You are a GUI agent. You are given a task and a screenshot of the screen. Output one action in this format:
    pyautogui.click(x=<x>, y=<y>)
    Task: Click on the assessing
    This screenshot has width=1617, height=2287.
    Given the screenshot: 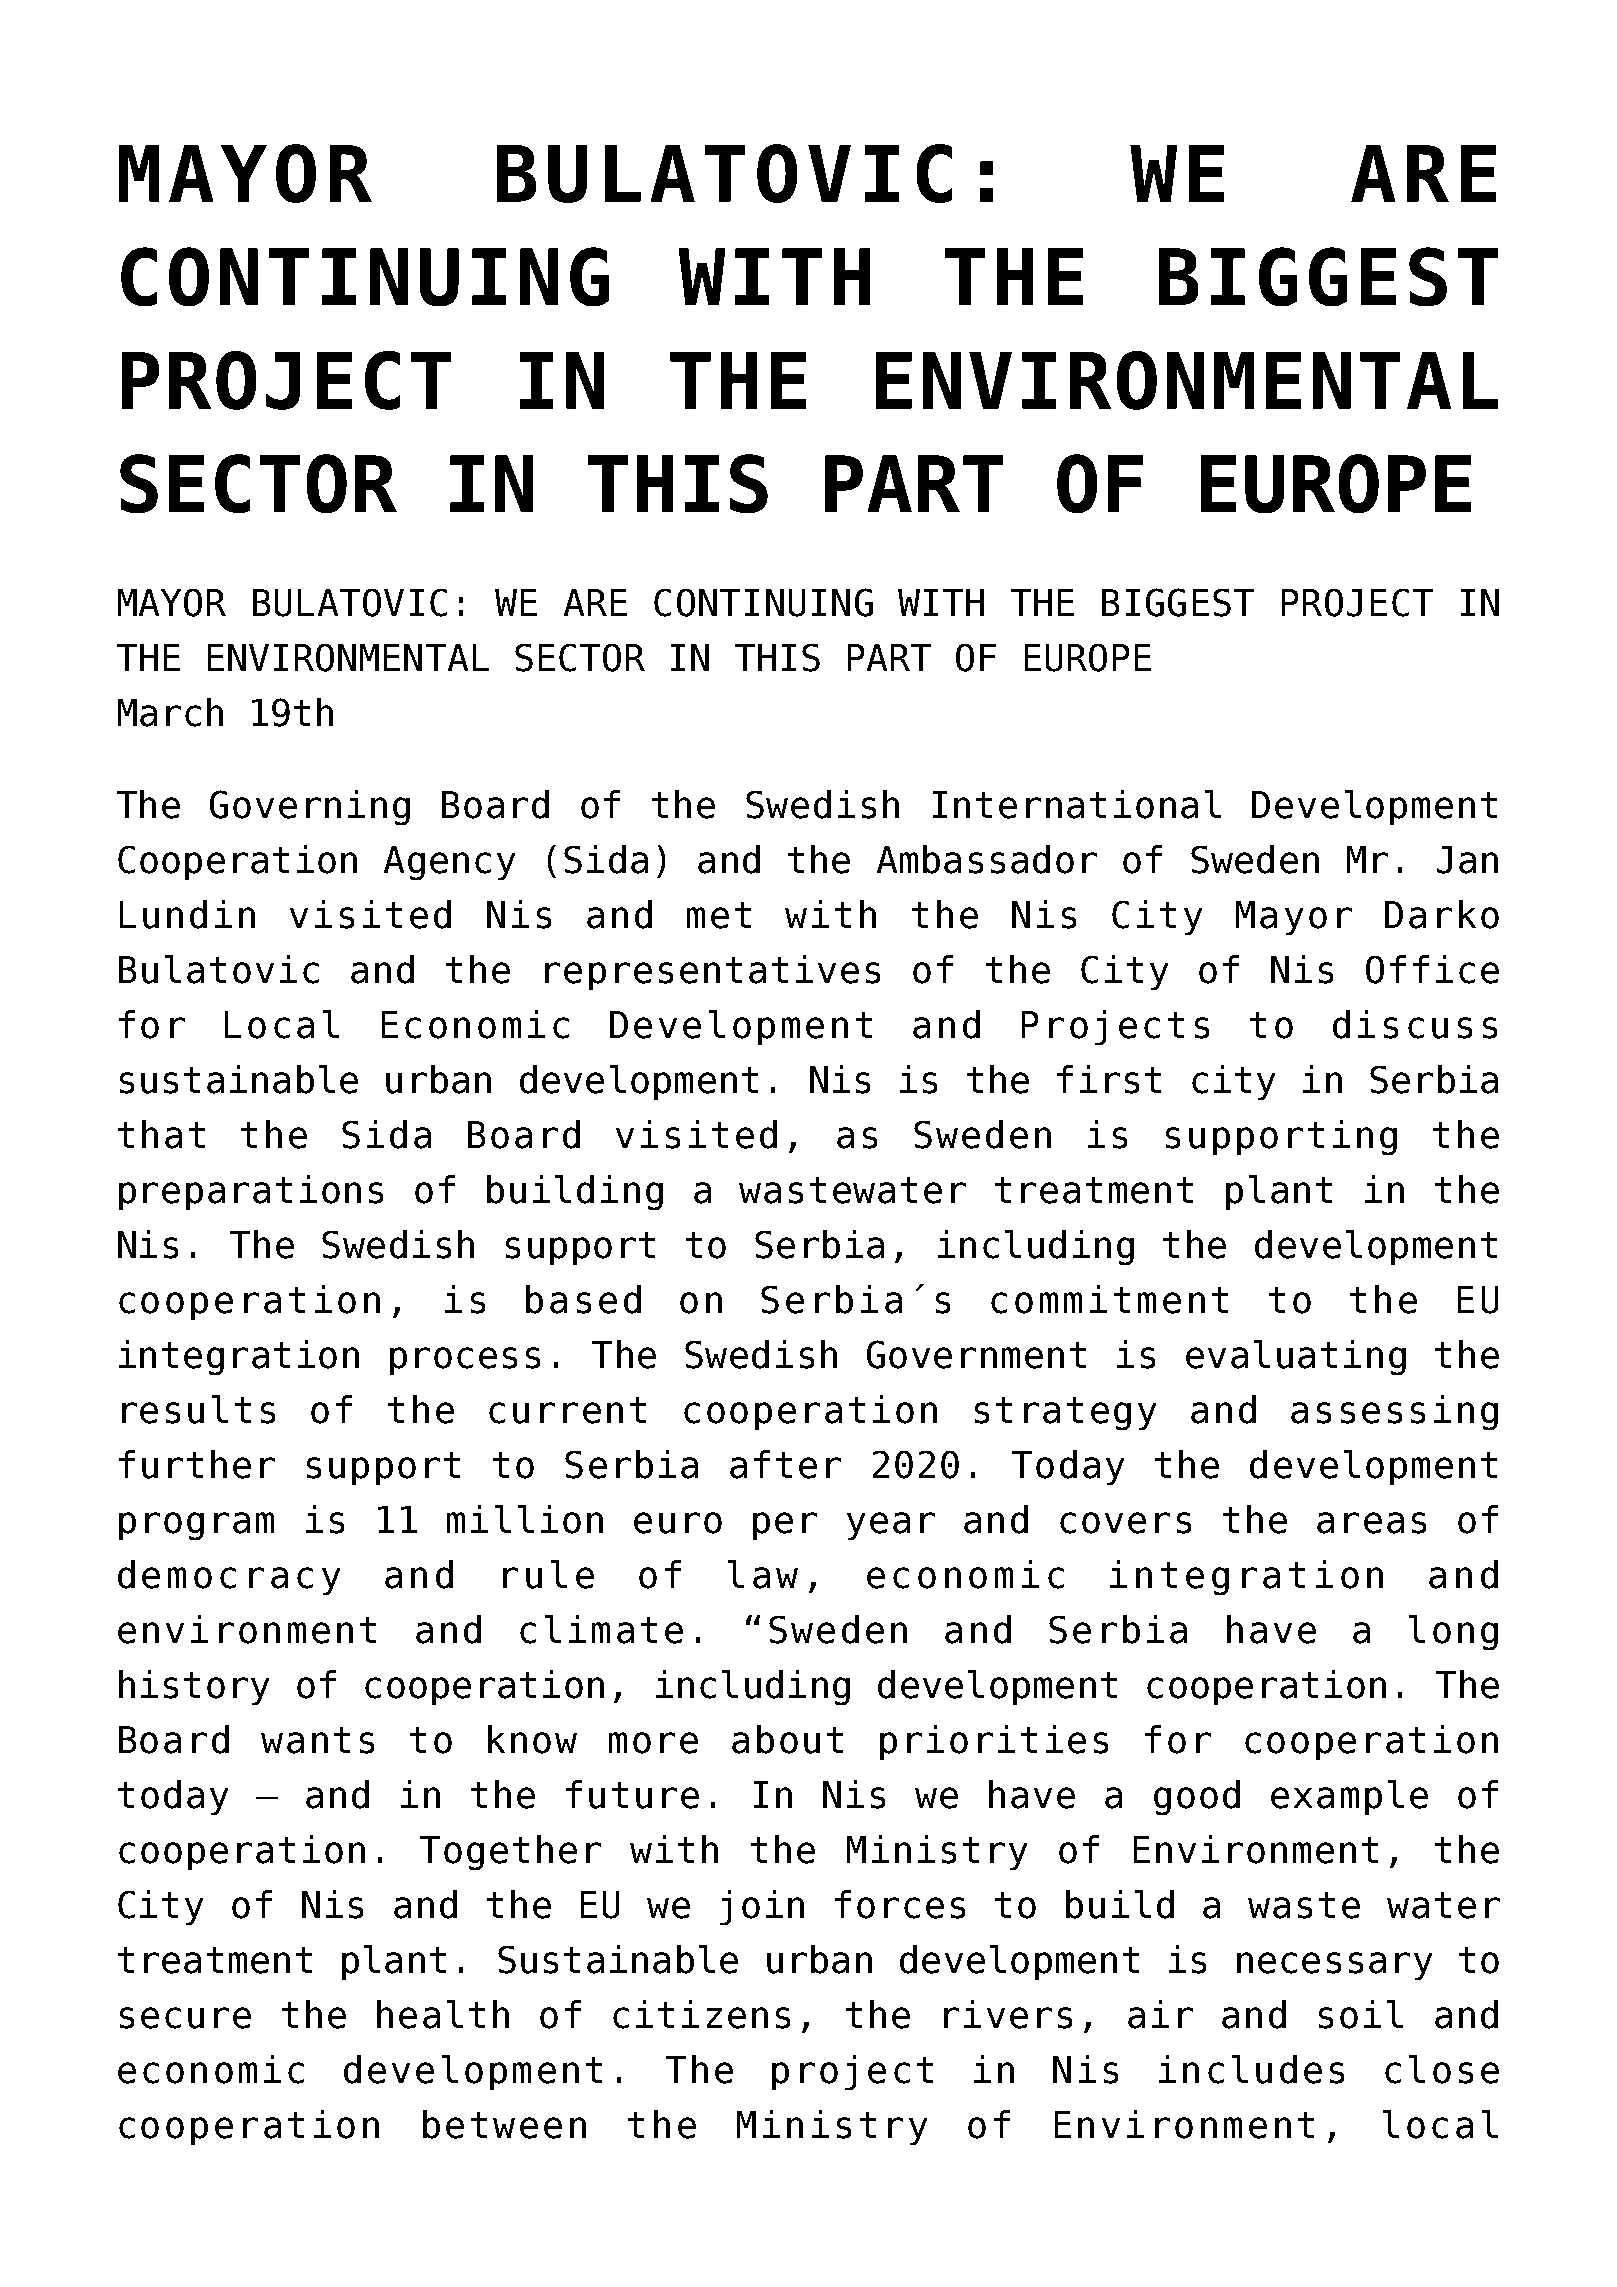 What is the action you would take?
    pyautogui.click(x=1394, y=1412)
